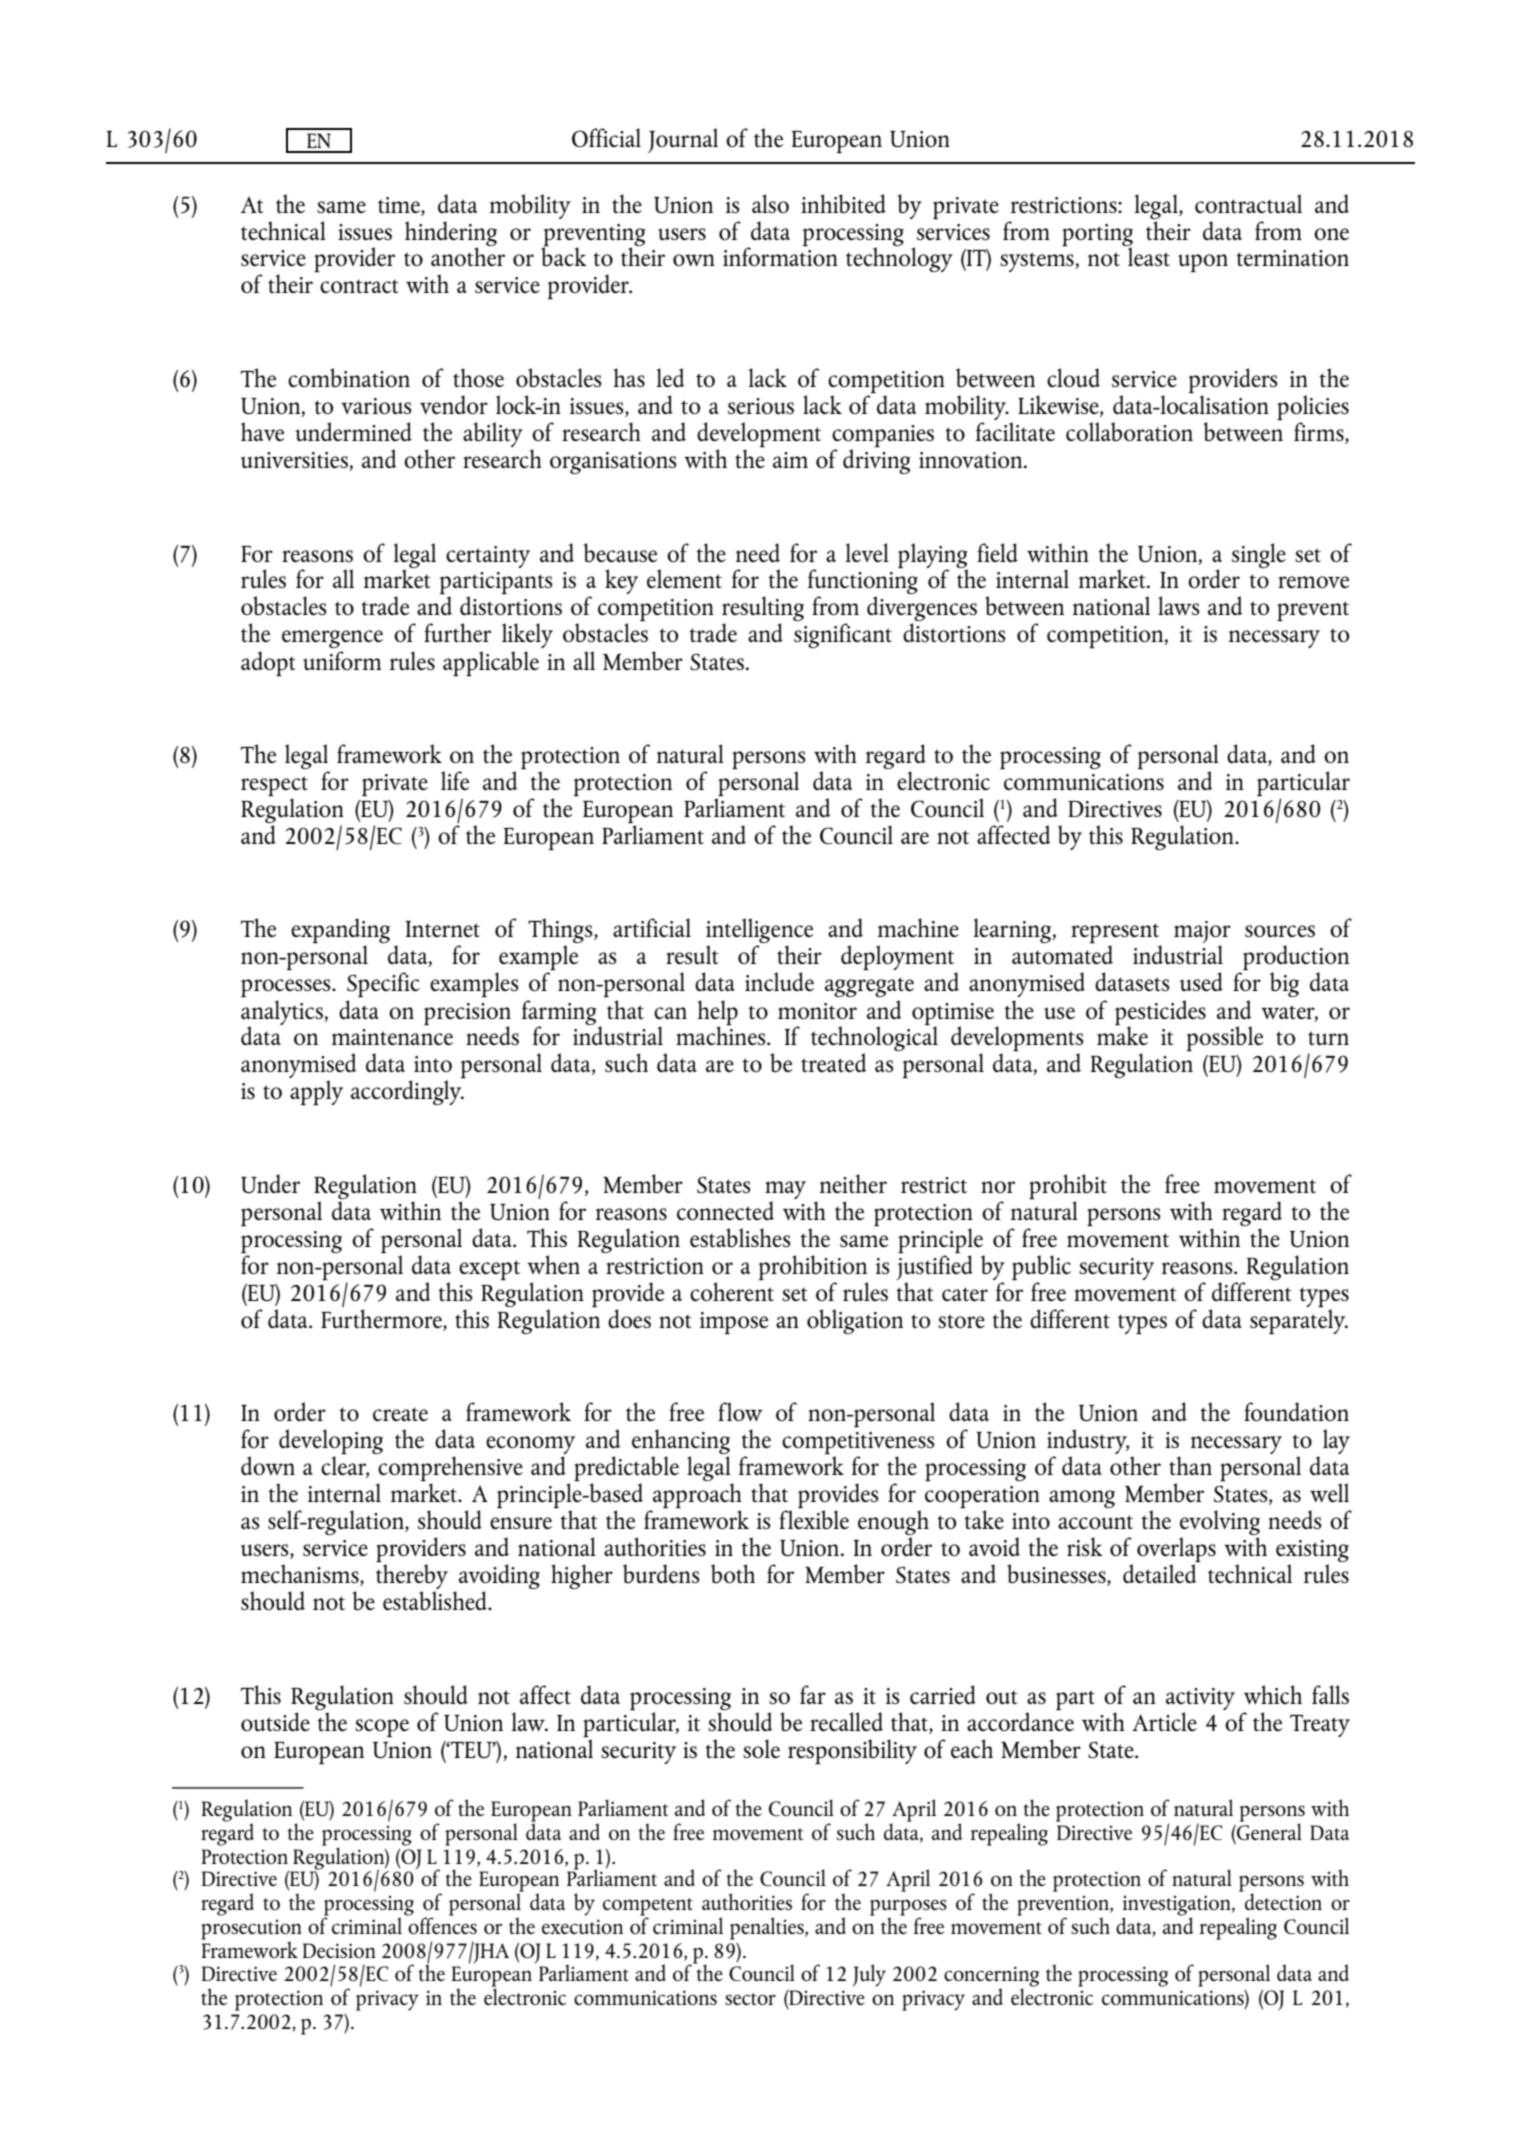 The width and height of the image is (1522, 2153). I want to click on Decision, so click(339, 1950).
